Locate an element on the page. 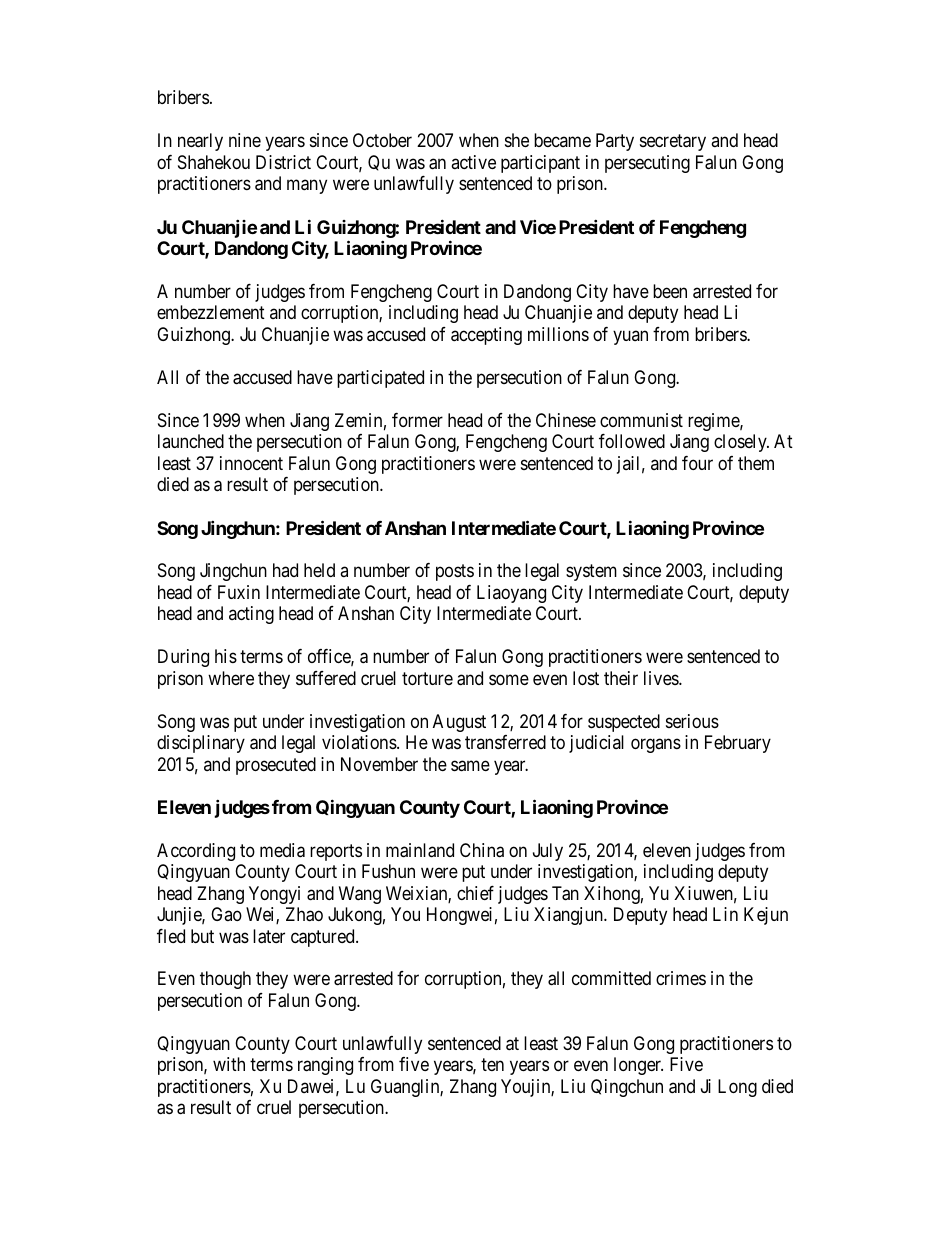 This document has height=1233, width=952. crimes is located at coordinates (681, 978).
